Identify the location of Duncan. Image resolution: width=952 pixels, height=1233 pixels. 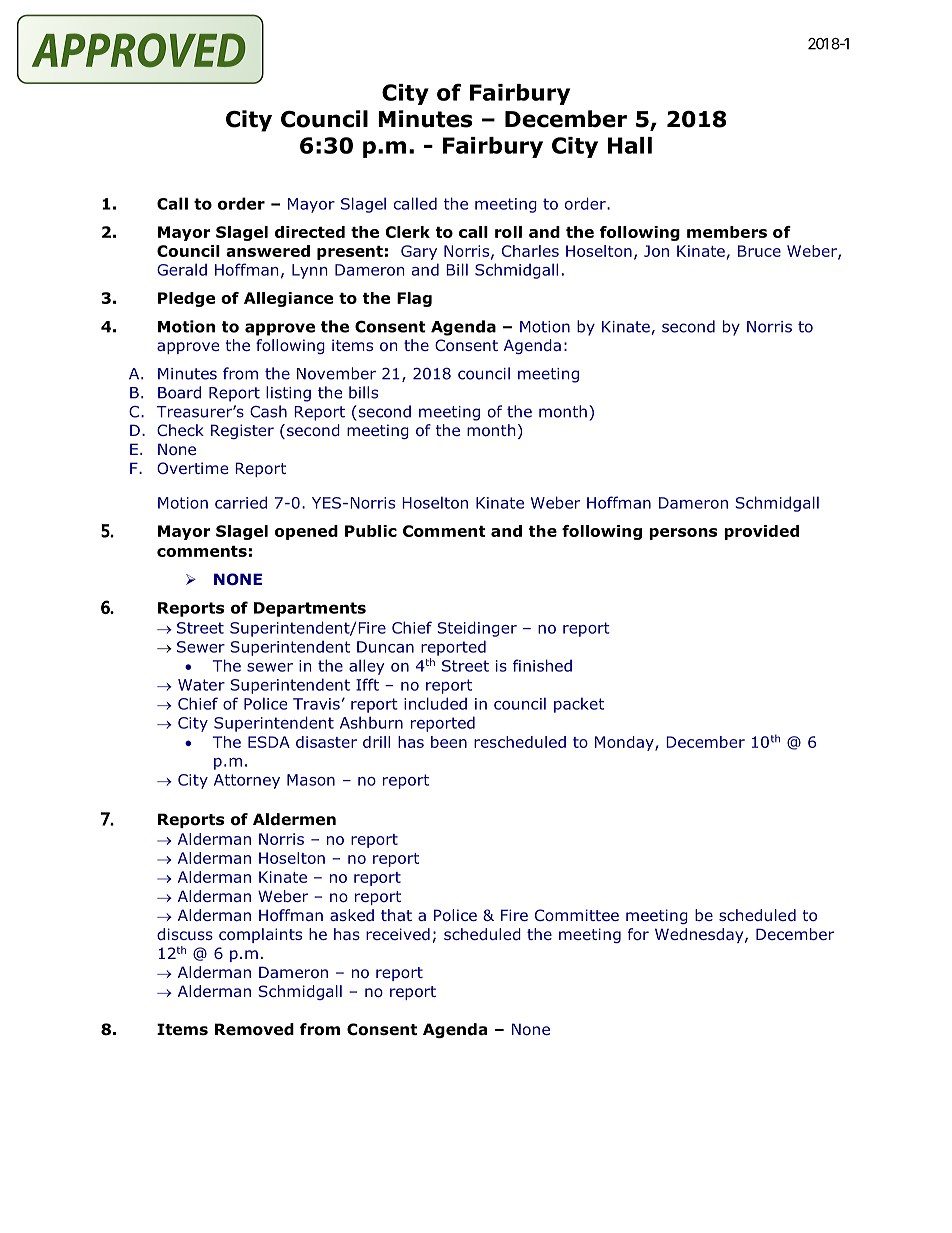
(385, 647).
